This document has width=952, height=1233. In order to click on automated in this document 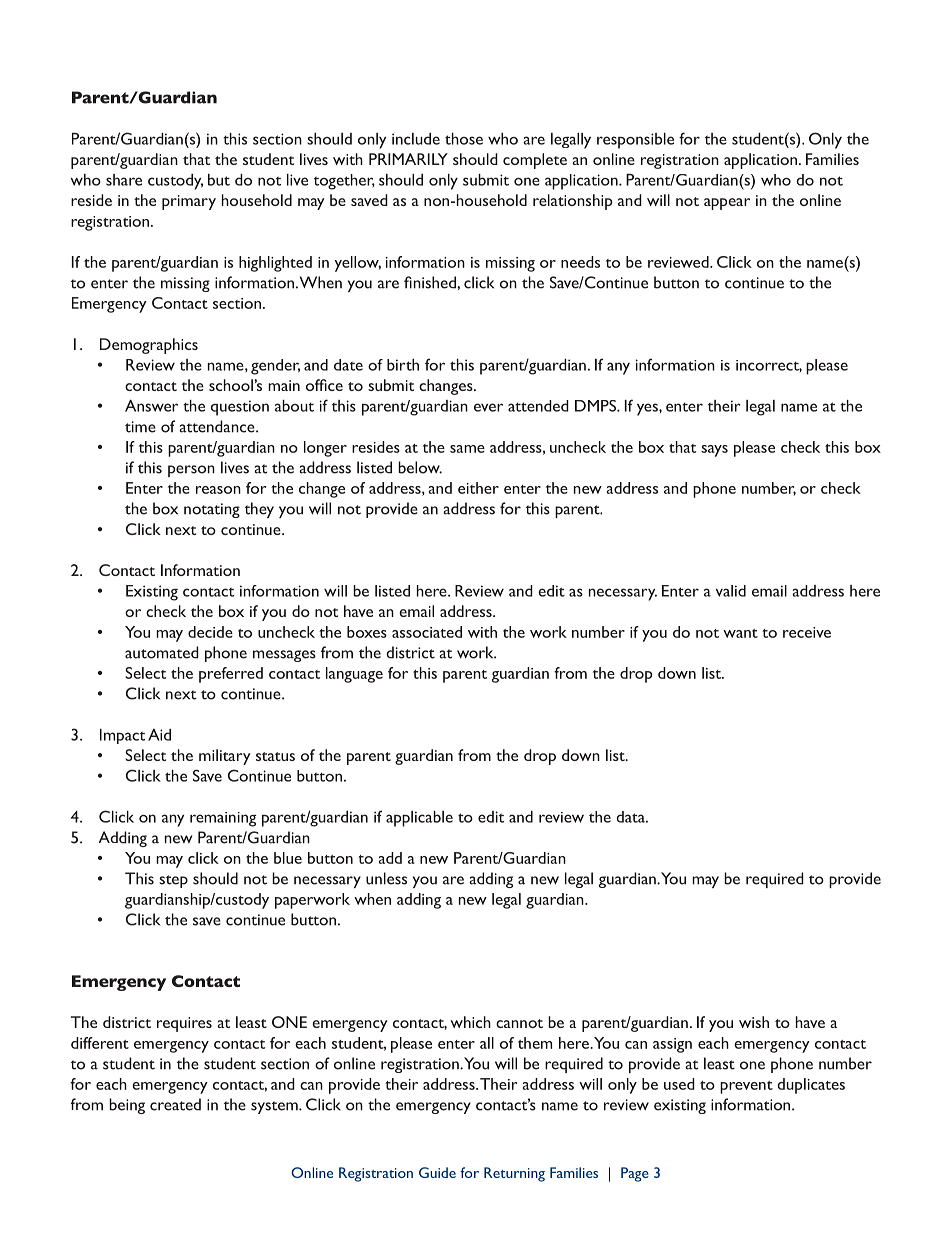, I will do `click(162, 652)`.
